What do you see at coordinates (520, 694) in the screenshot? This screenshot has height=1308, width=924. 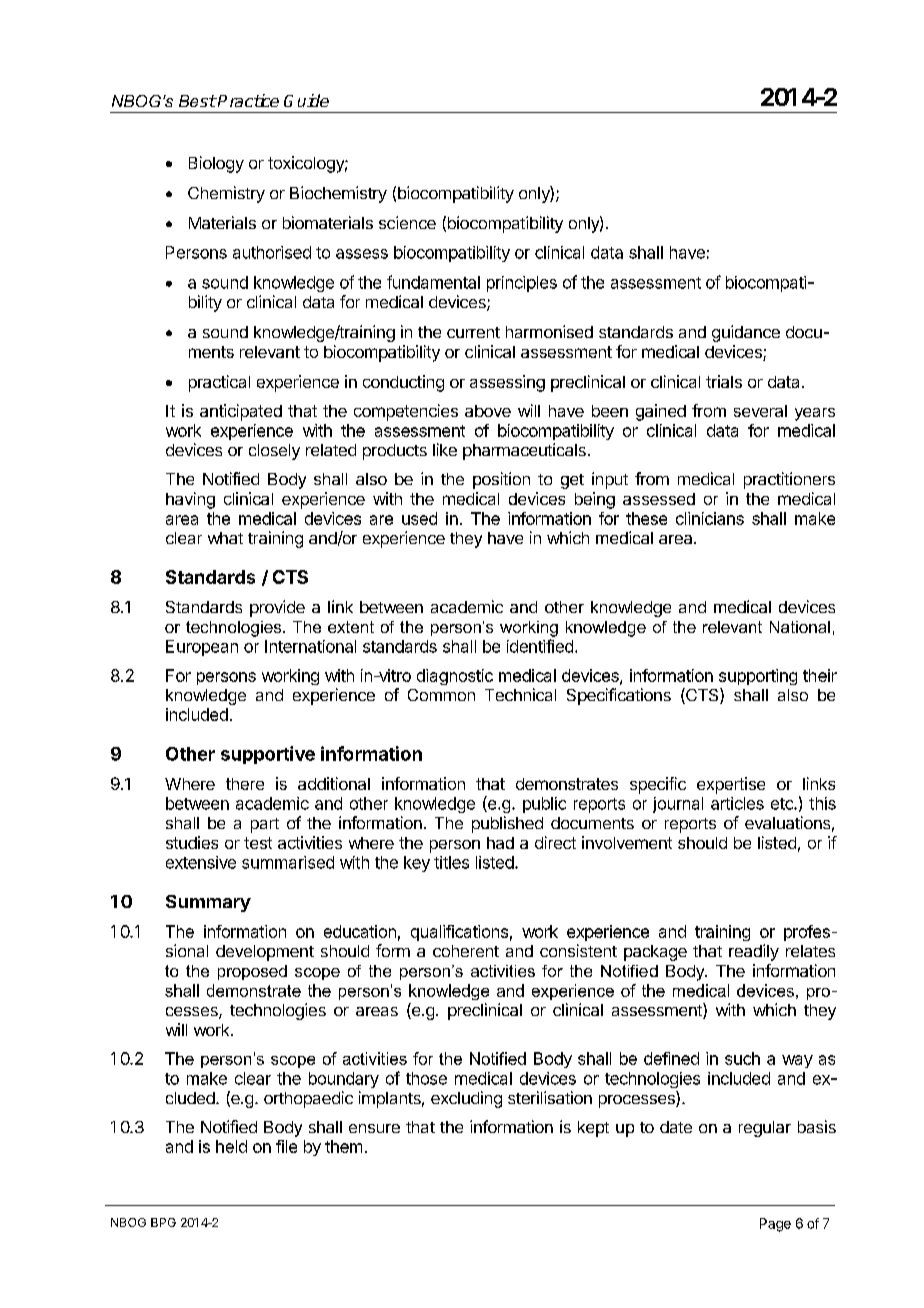 I see `Technical` at bounding box center [520, 694].
